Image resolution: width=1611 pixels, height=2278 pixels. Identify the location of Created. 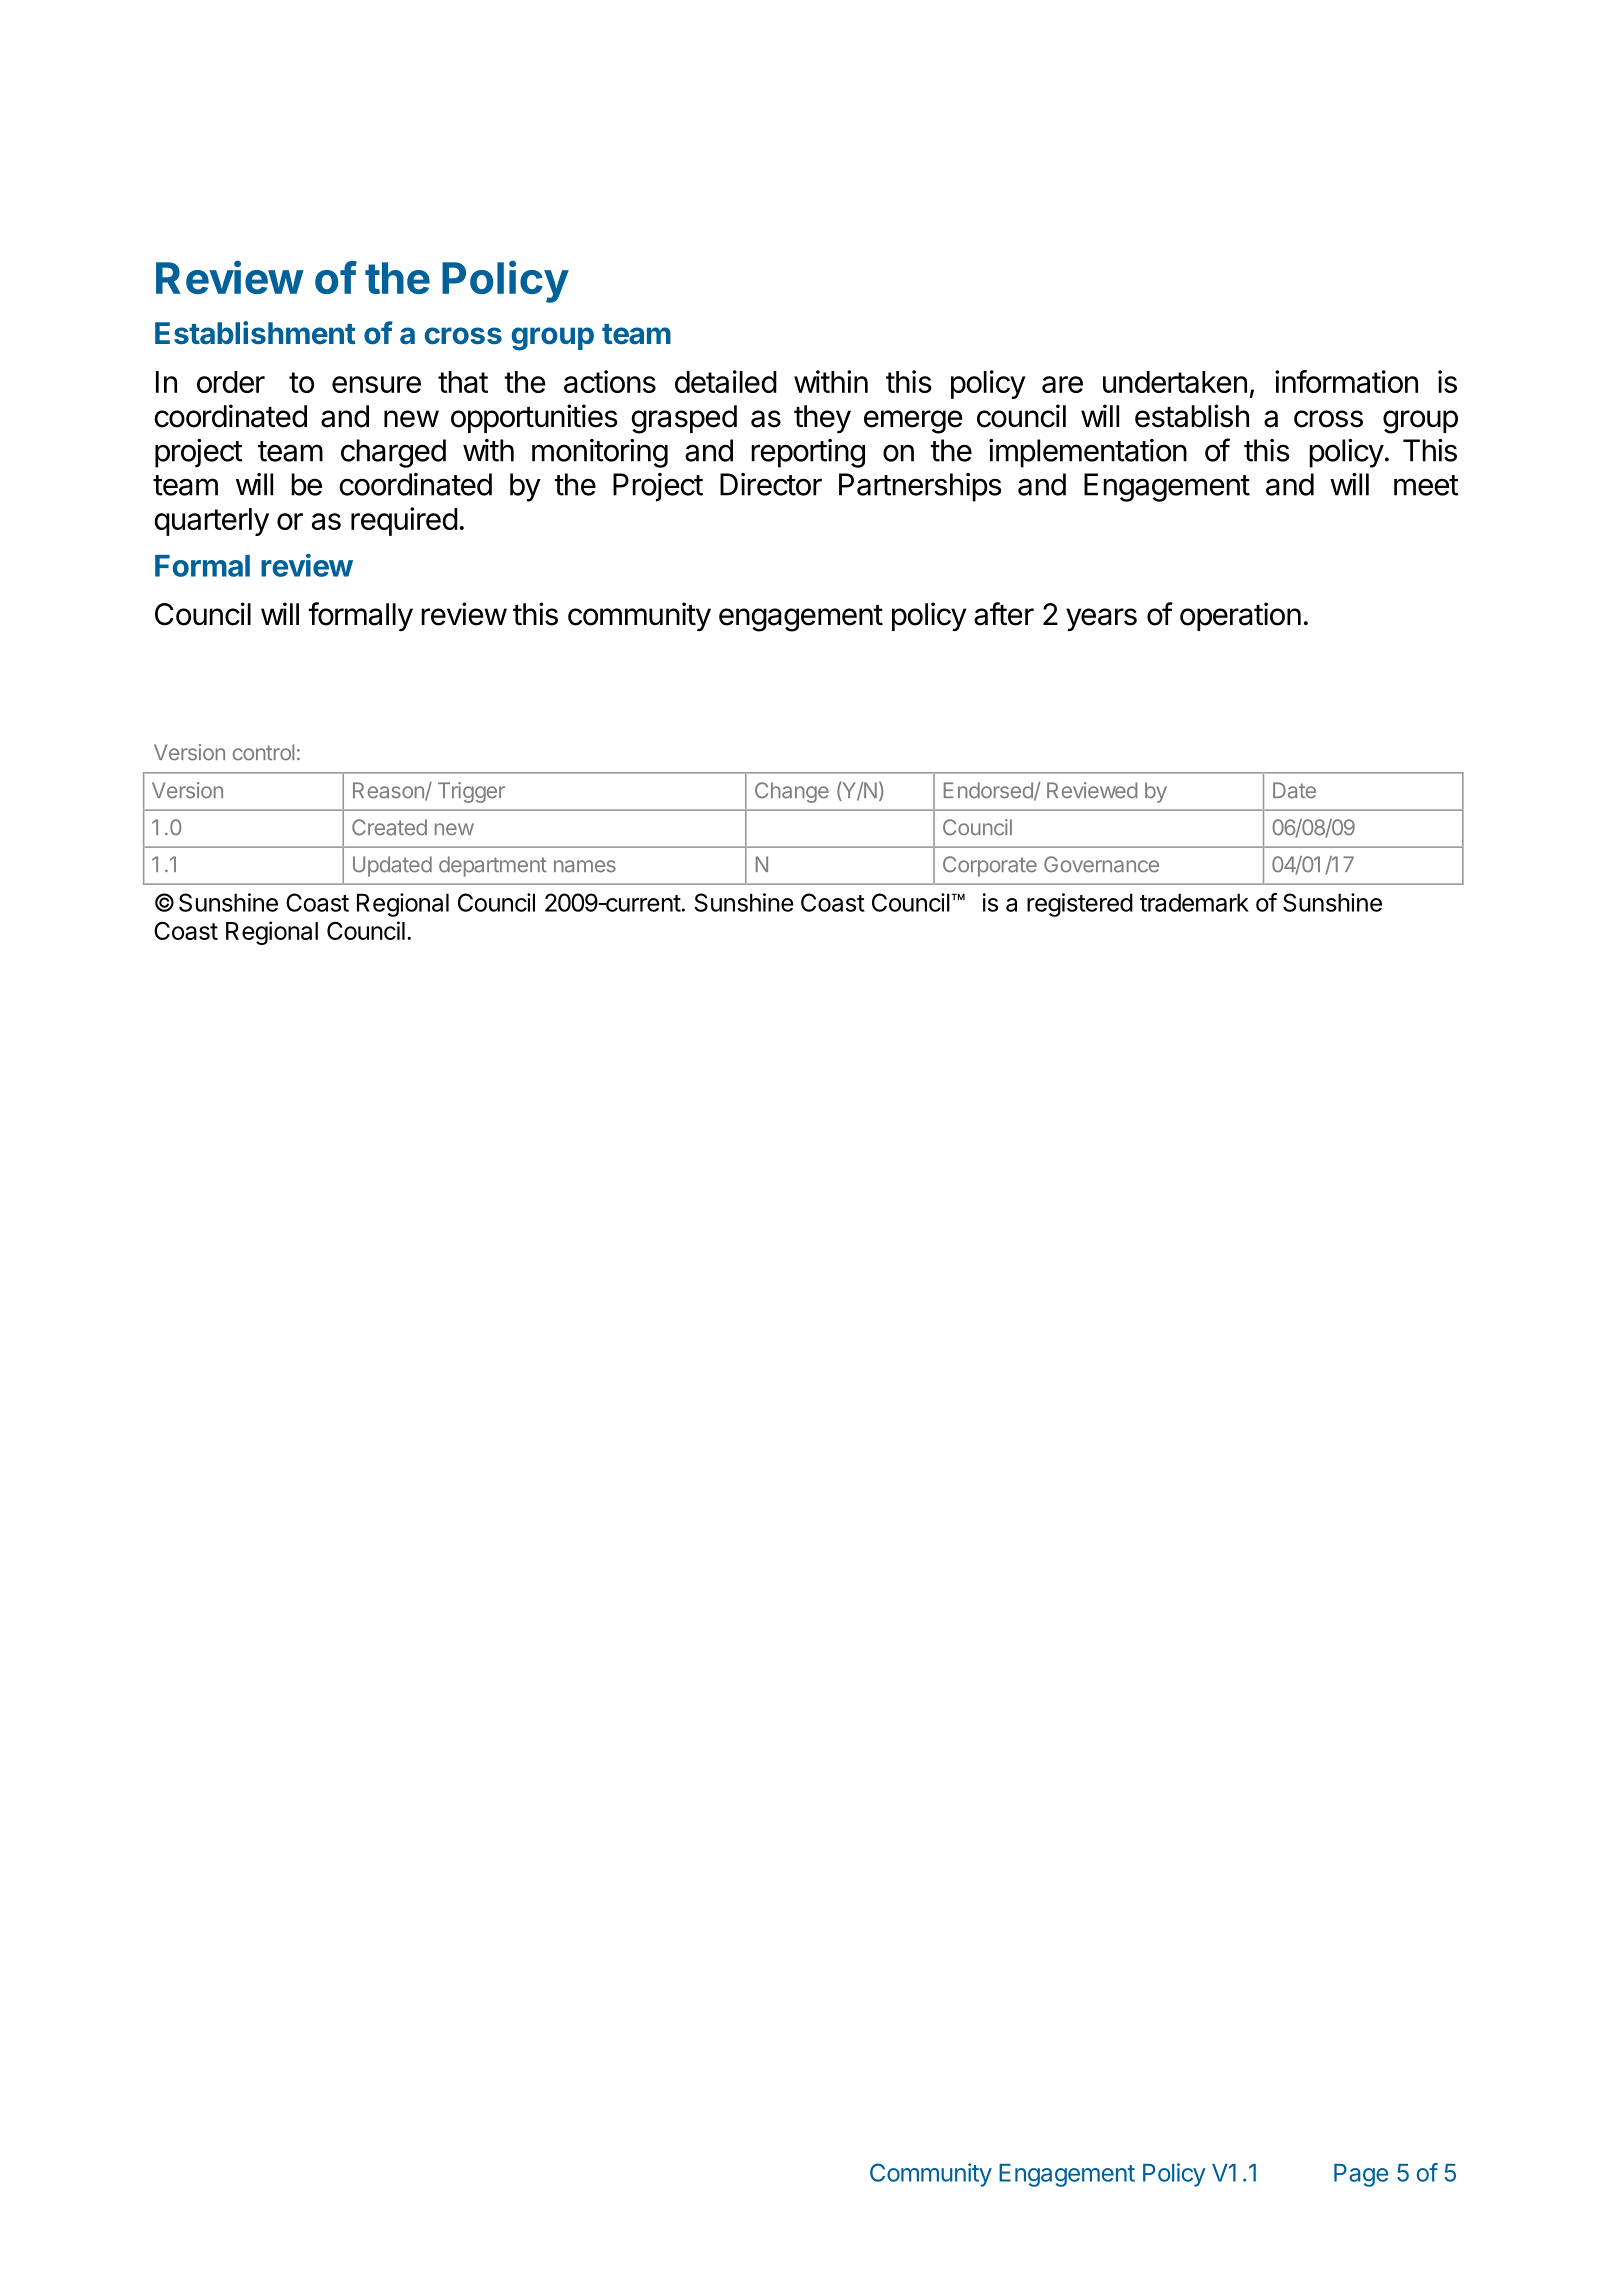
(389, 827).
